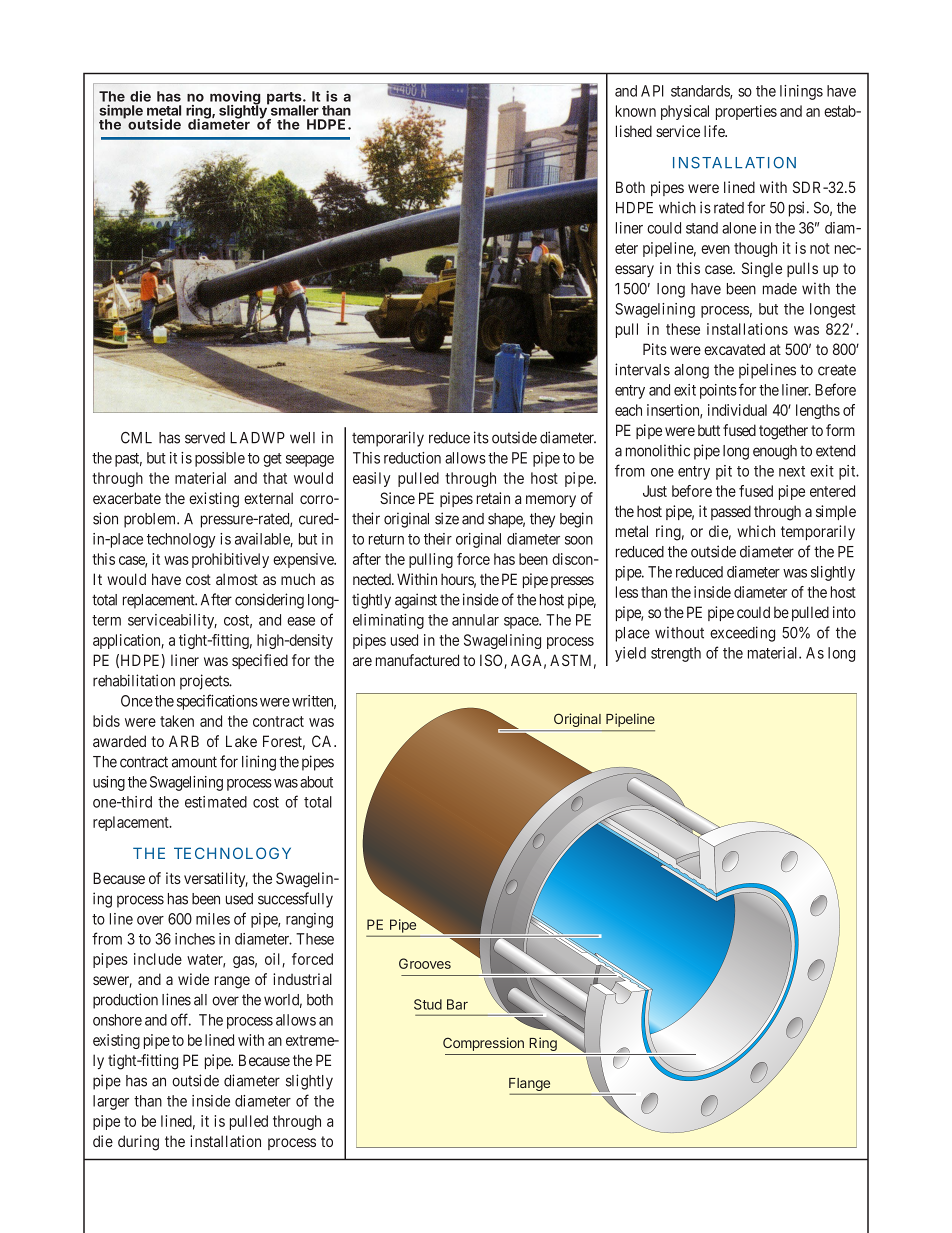  I want to click on known, so click(636, 111).
